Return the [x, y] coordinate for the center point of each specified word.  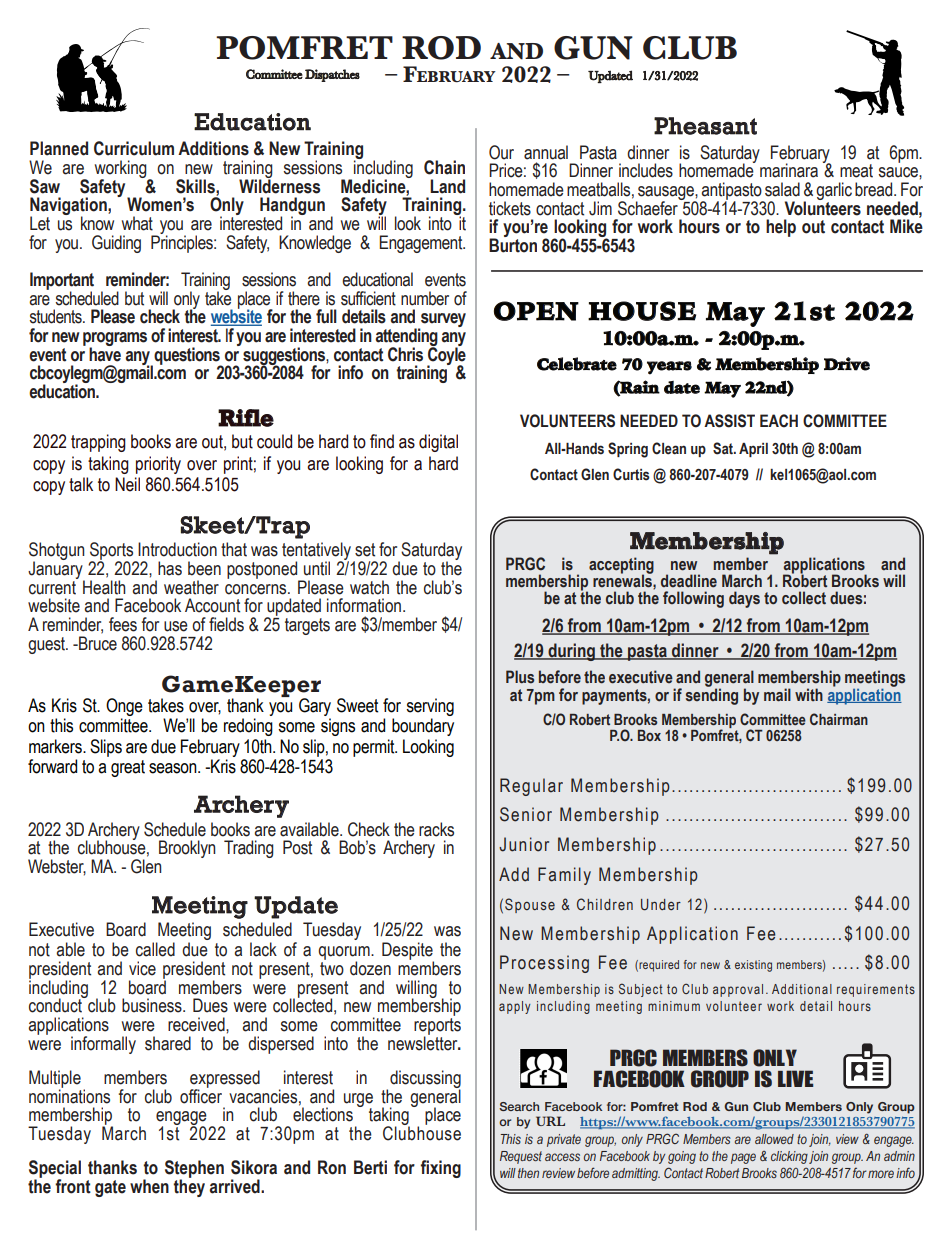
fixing [441, 1169]
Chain [444, 167]
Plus [520, 677]
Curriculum [134, 148]
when [149, 1186]
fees [123, 624]
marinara [789, 170]
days [744, 599]
